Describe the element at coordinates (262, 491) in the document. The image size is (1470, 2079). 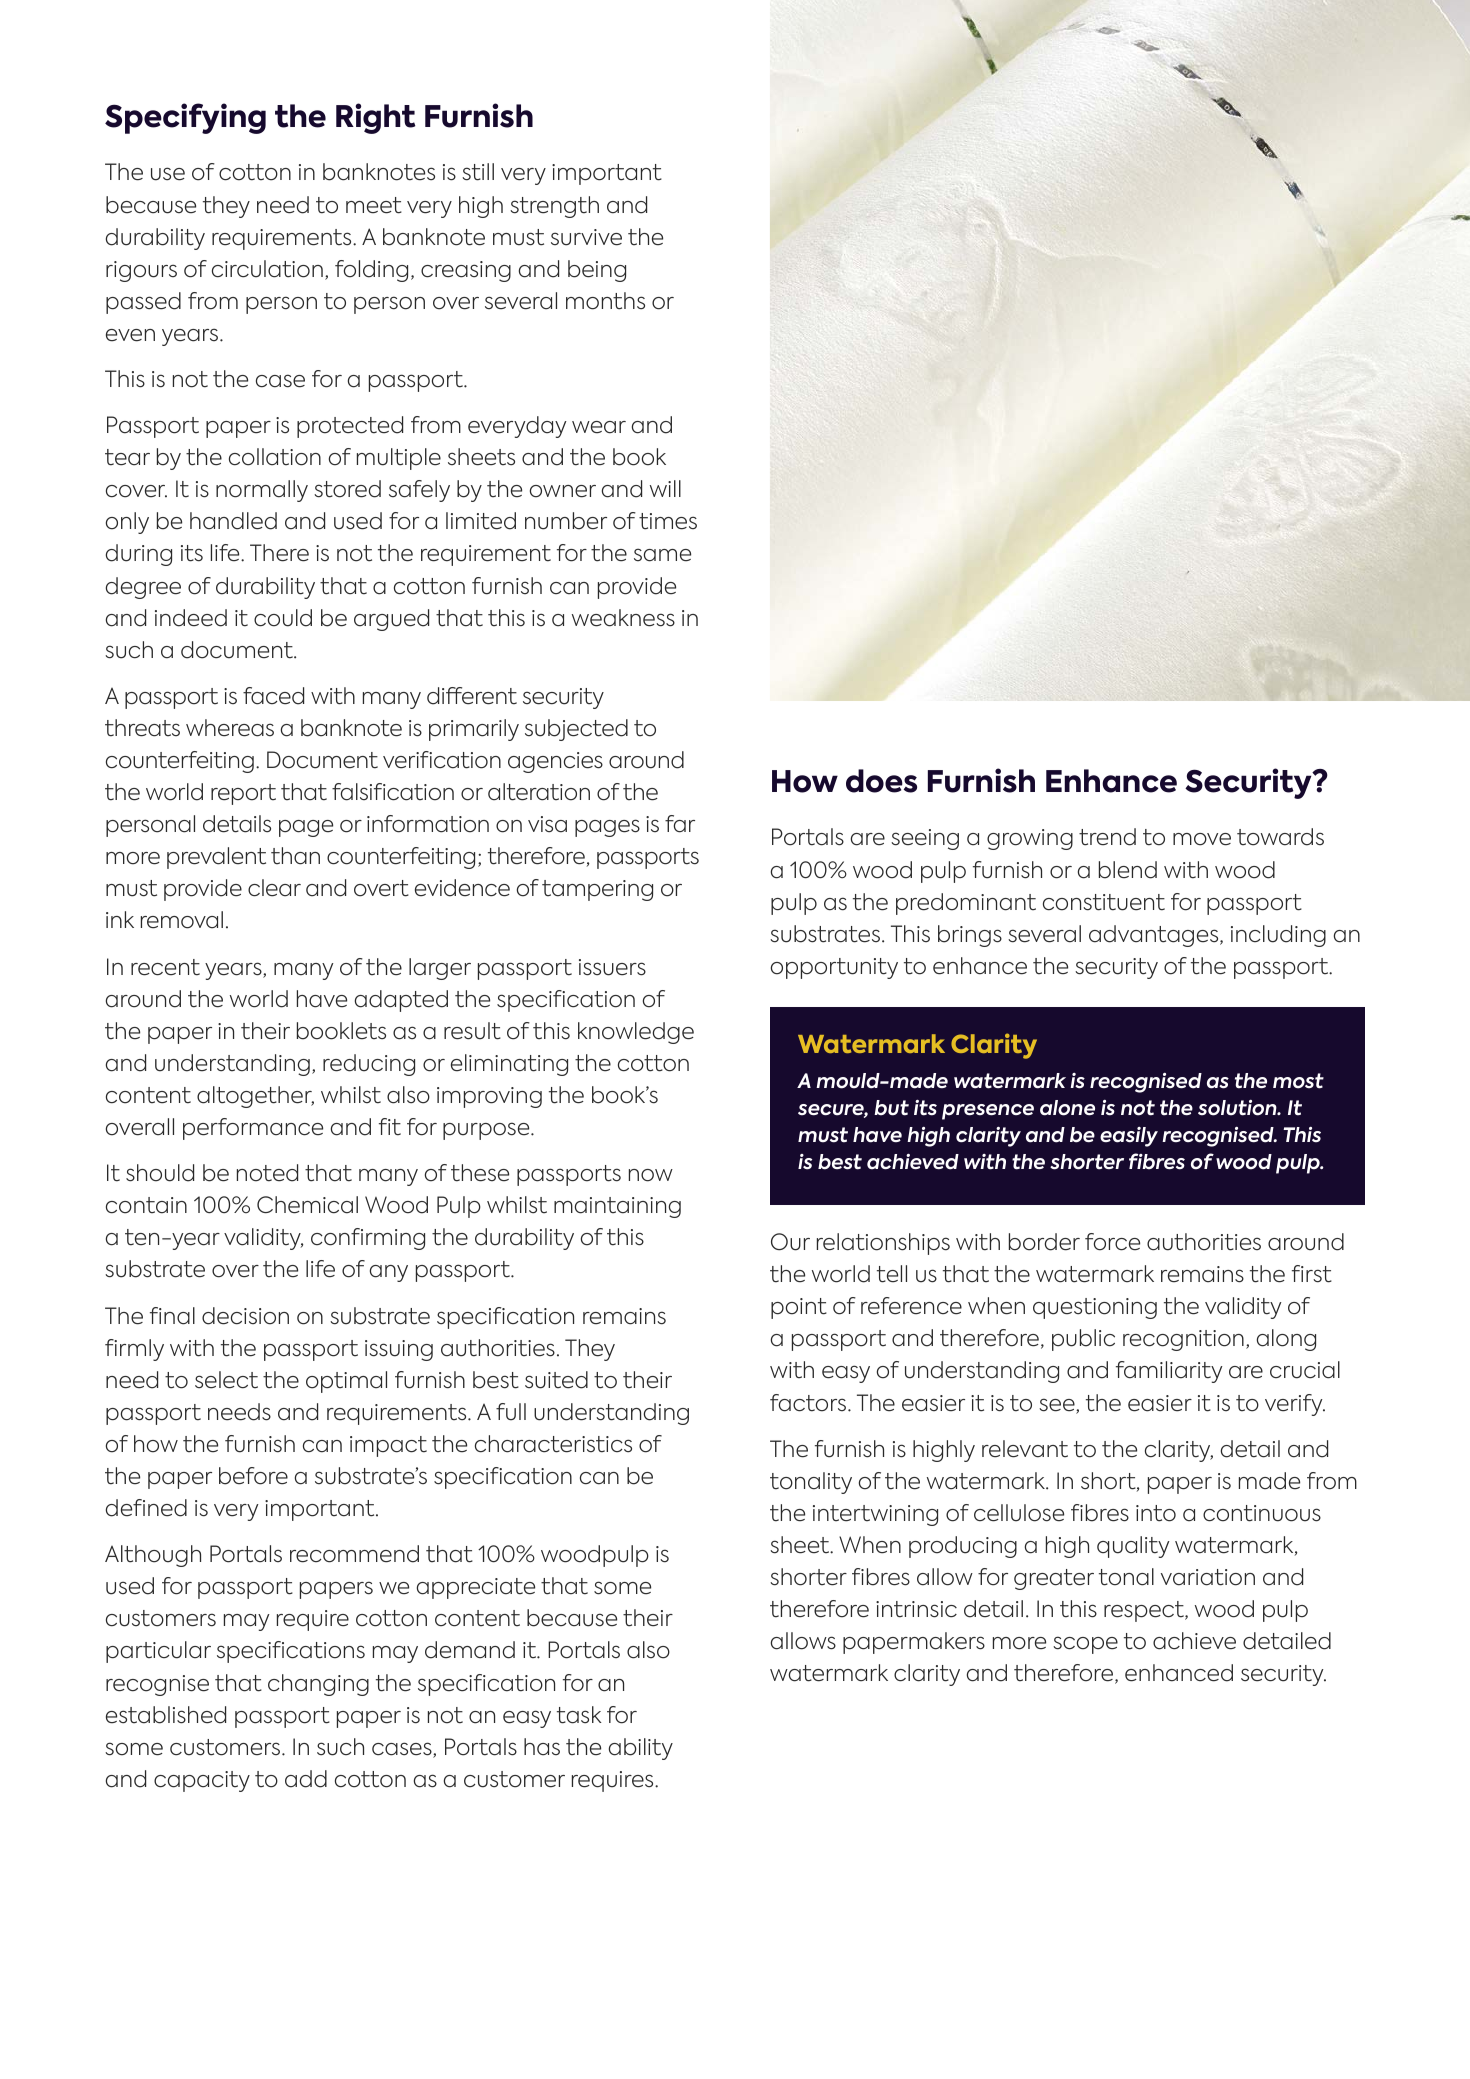
I see `normally` at that location.
